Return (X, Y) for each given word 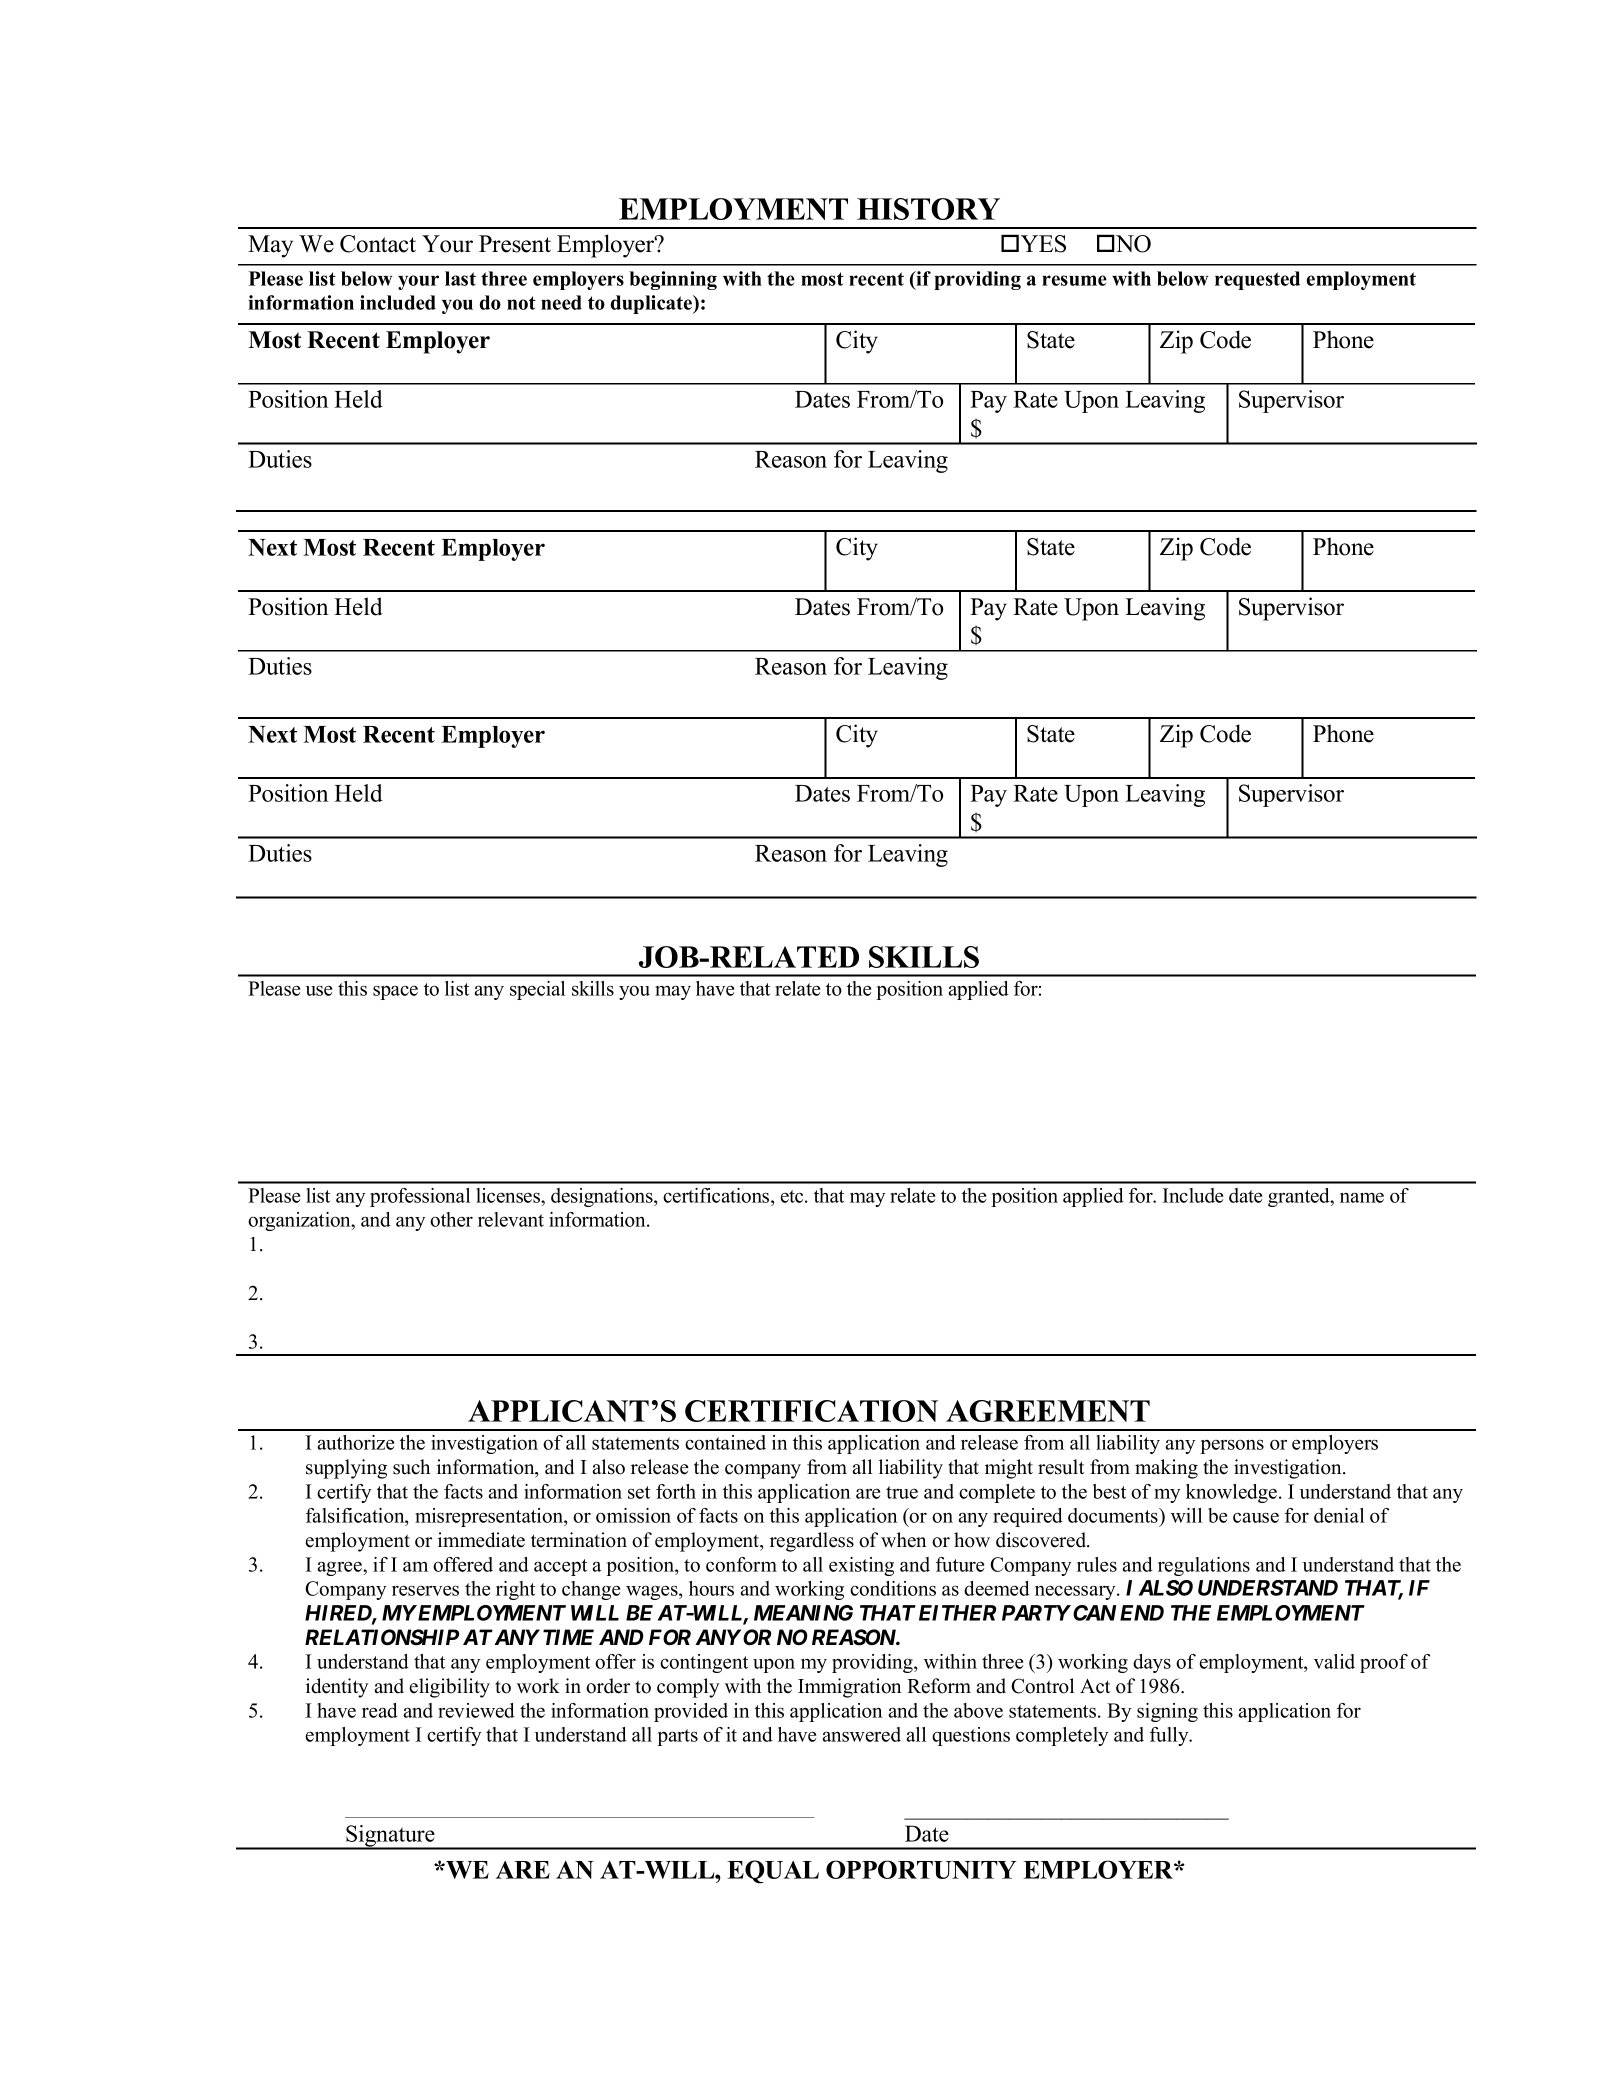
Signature (390, 1837)
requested (1257, 280)
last (460, 278)
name (1362, 1197)
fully (1170, 1736)
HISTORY (928, 209)
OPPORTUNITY (921, 1869)
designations (603, 1197)
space (395, 992)
